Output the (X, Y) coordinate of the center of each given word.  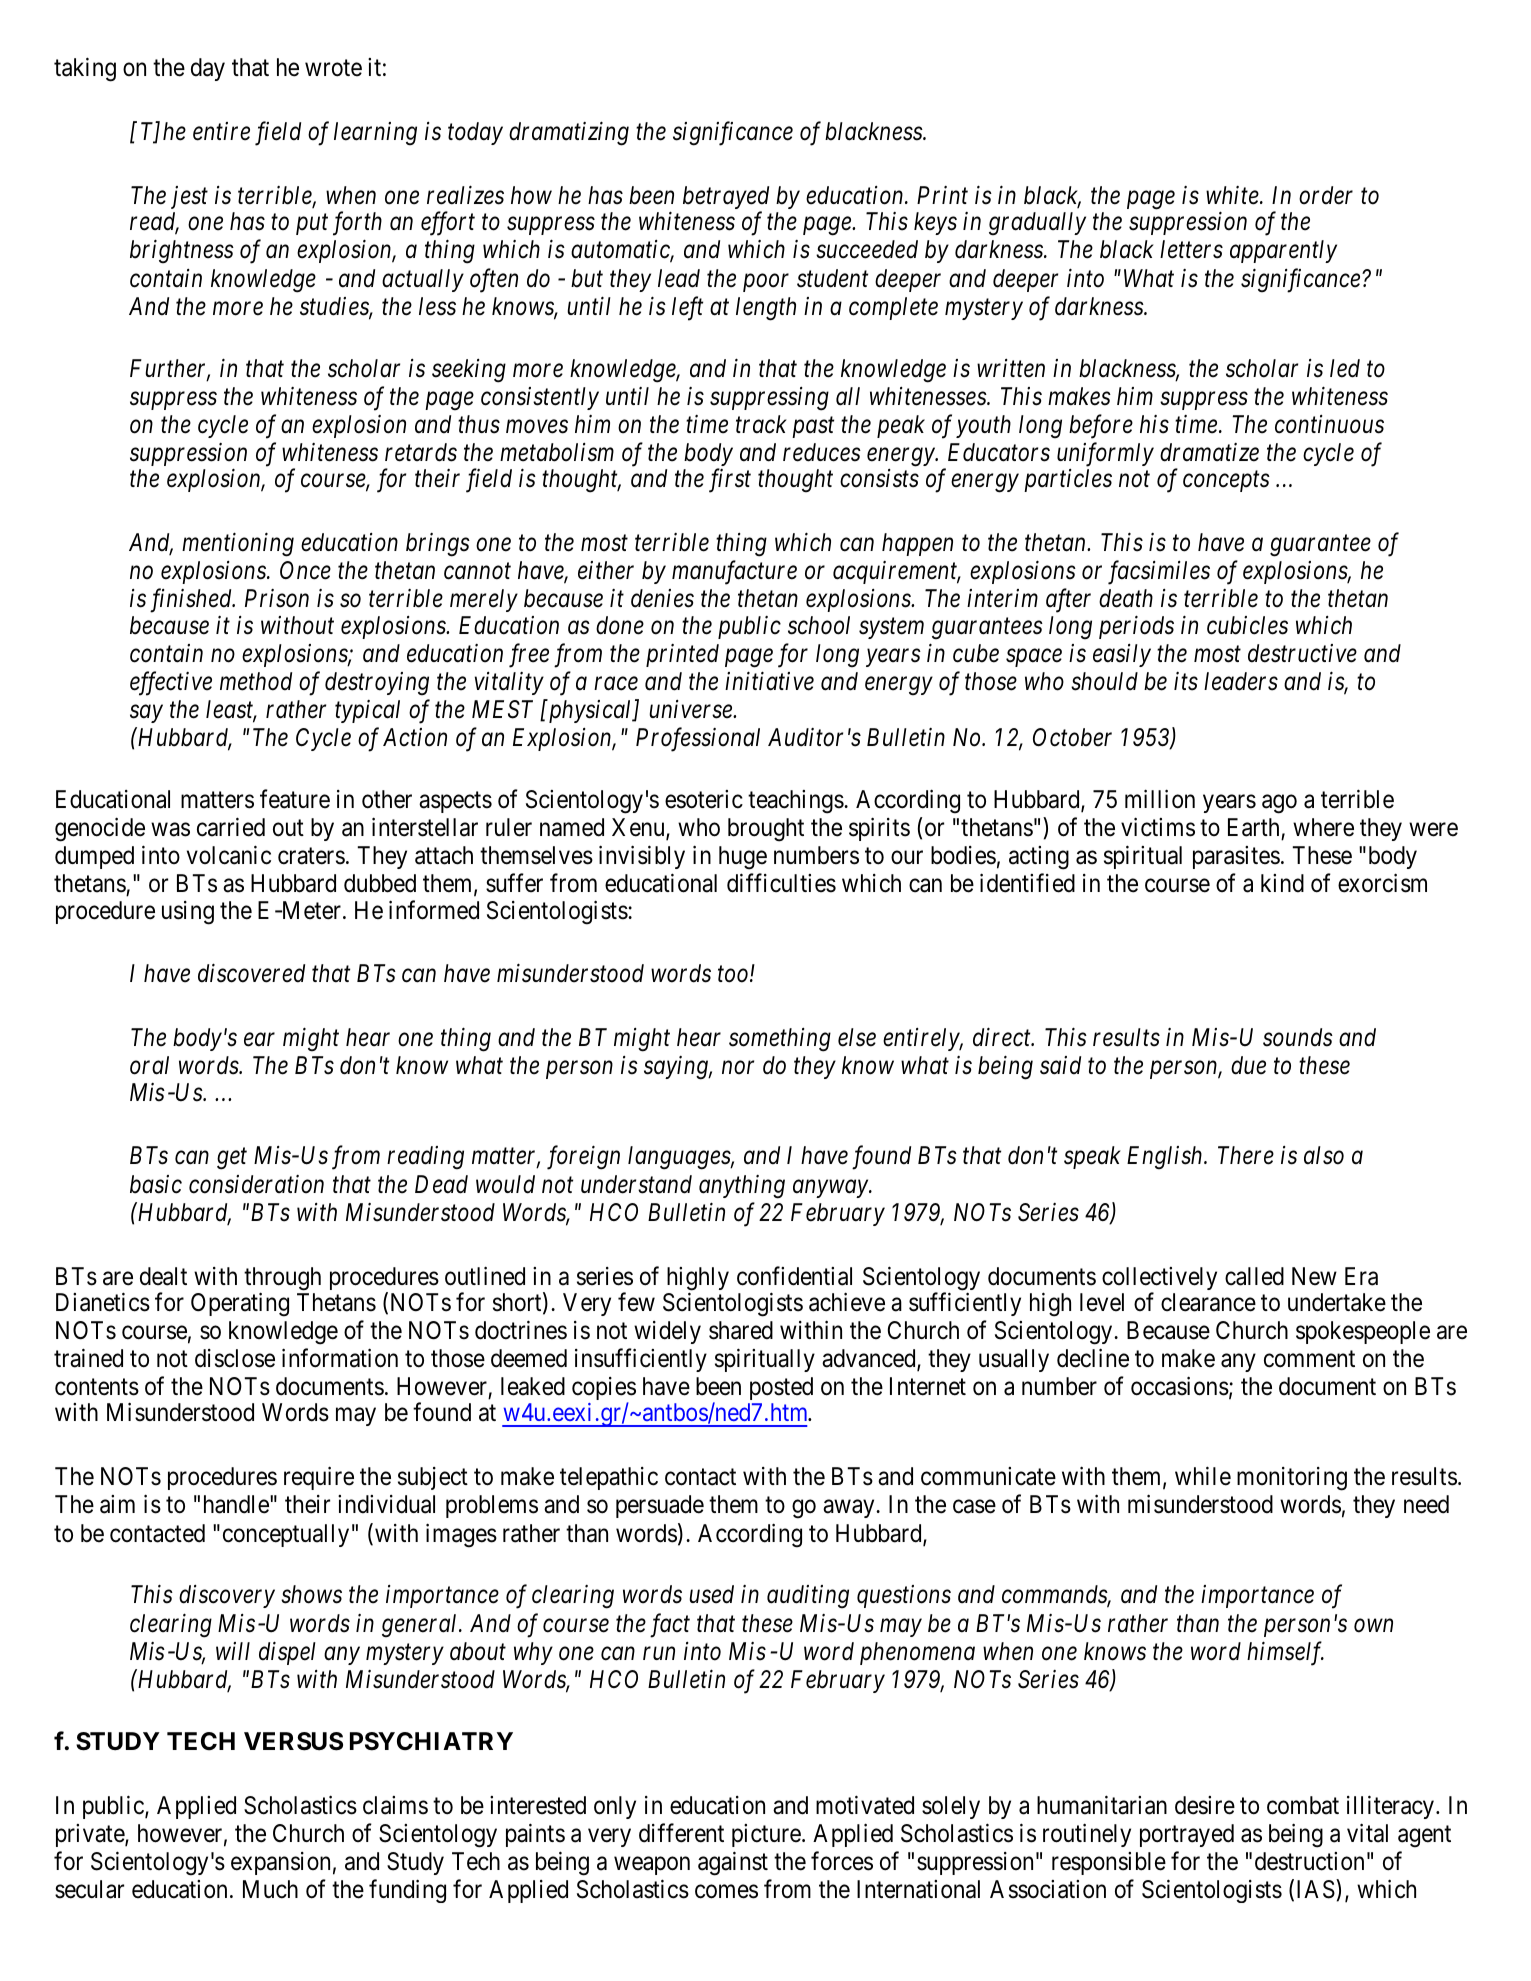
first (730, 481)
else (857, 1037)
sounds (1298, 1037)
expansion (280, 1863)
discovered (251, 973)
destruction (1309, 1861)
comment (1309, 1359)
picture (766, 1835)
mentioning (238, 545)
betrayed (726, 199)
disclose (235, 1358)
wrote (333, 68)
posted (781, 1388)
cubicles (1247, 625)
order (1326, 195)
